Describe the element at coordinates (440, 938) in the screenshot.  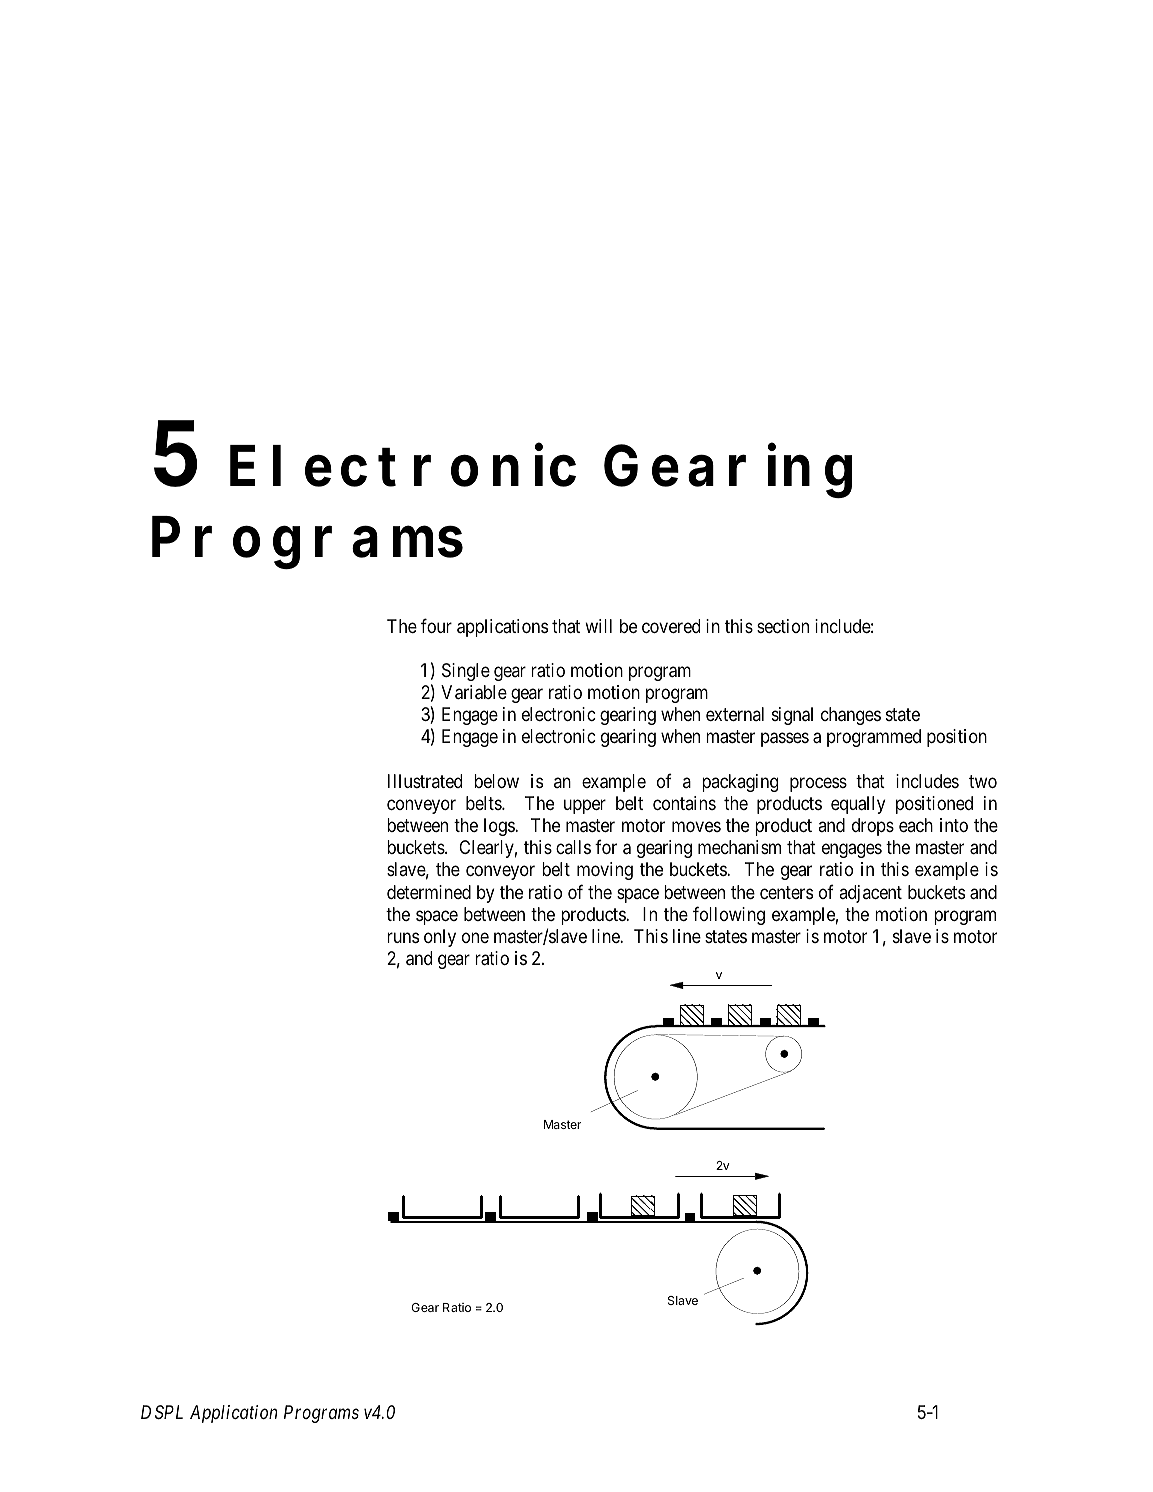
I see `only` at that location.
